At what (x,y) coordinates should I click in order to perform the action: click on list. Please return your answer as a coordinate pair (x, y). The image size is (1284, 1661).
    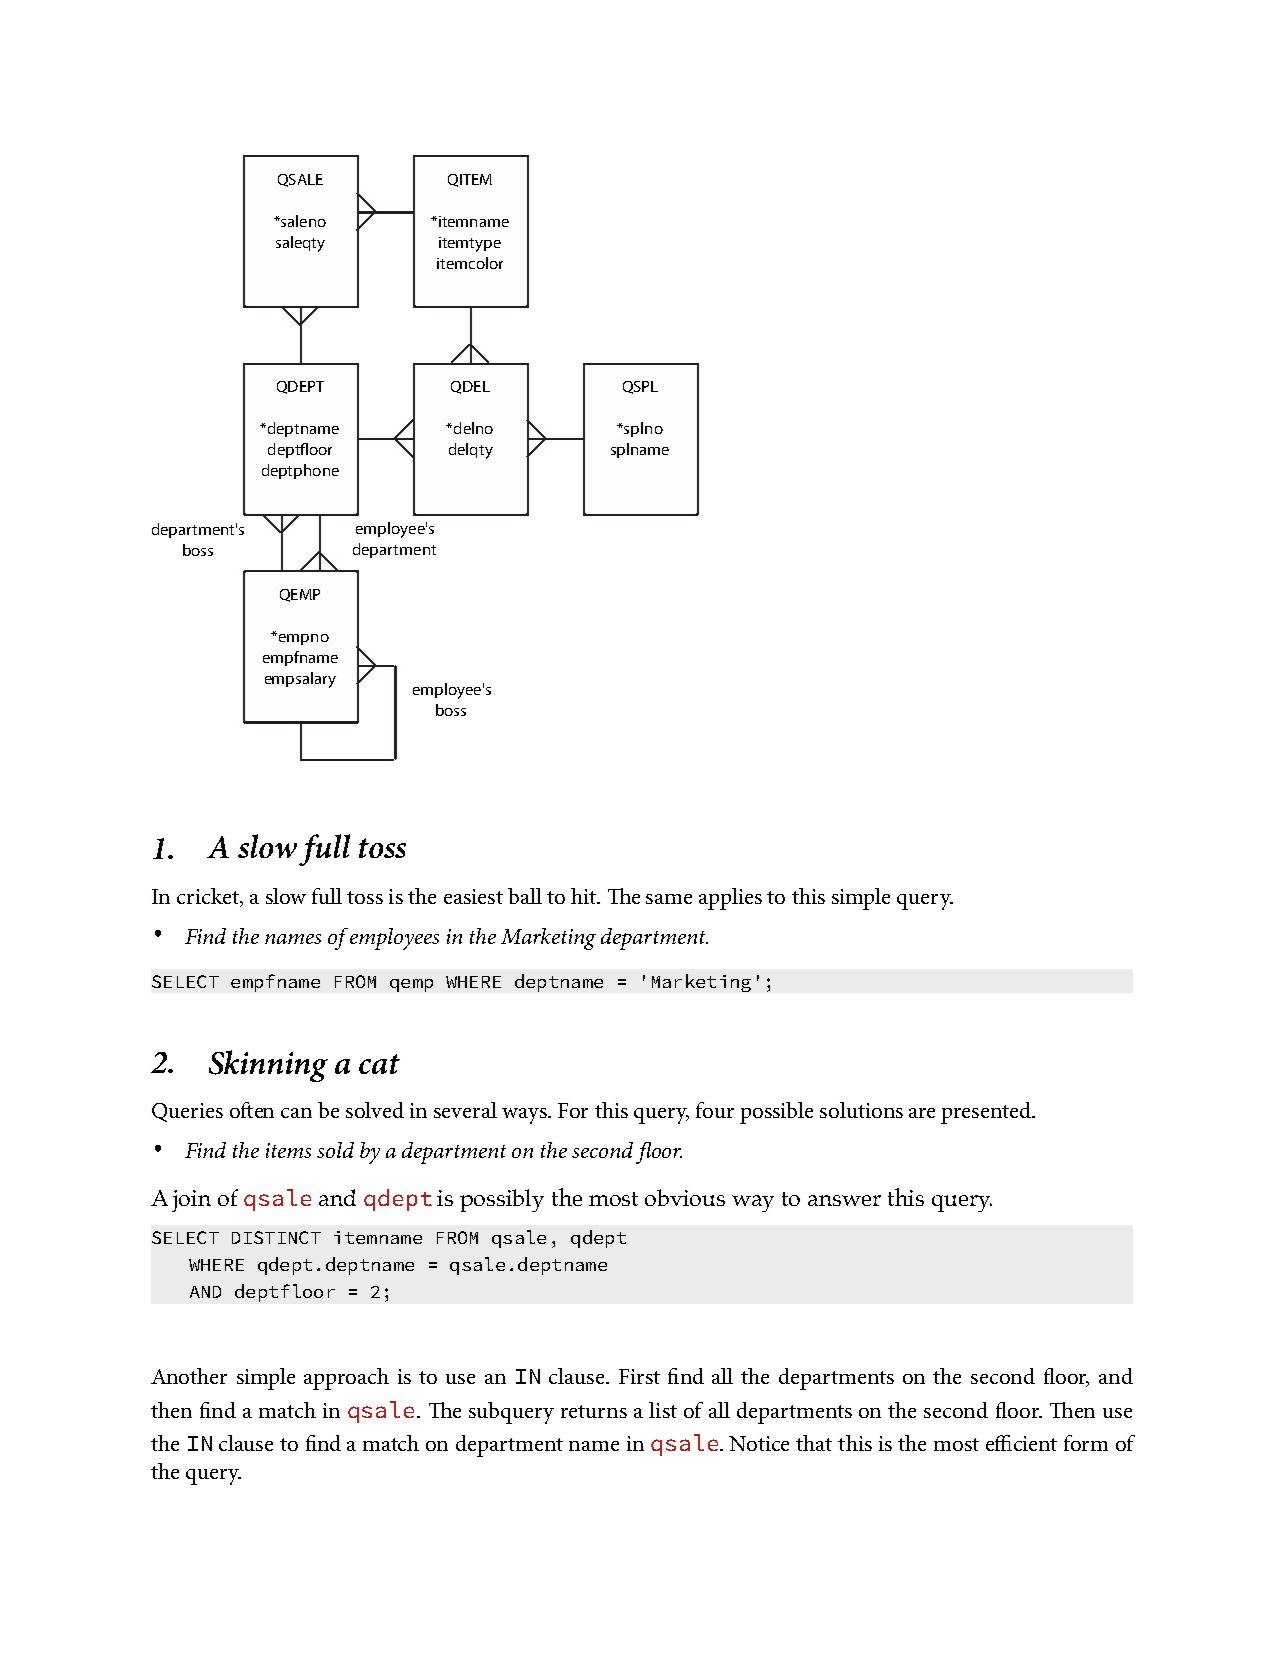
    Looking at the image, I should click on (663, 1410).
